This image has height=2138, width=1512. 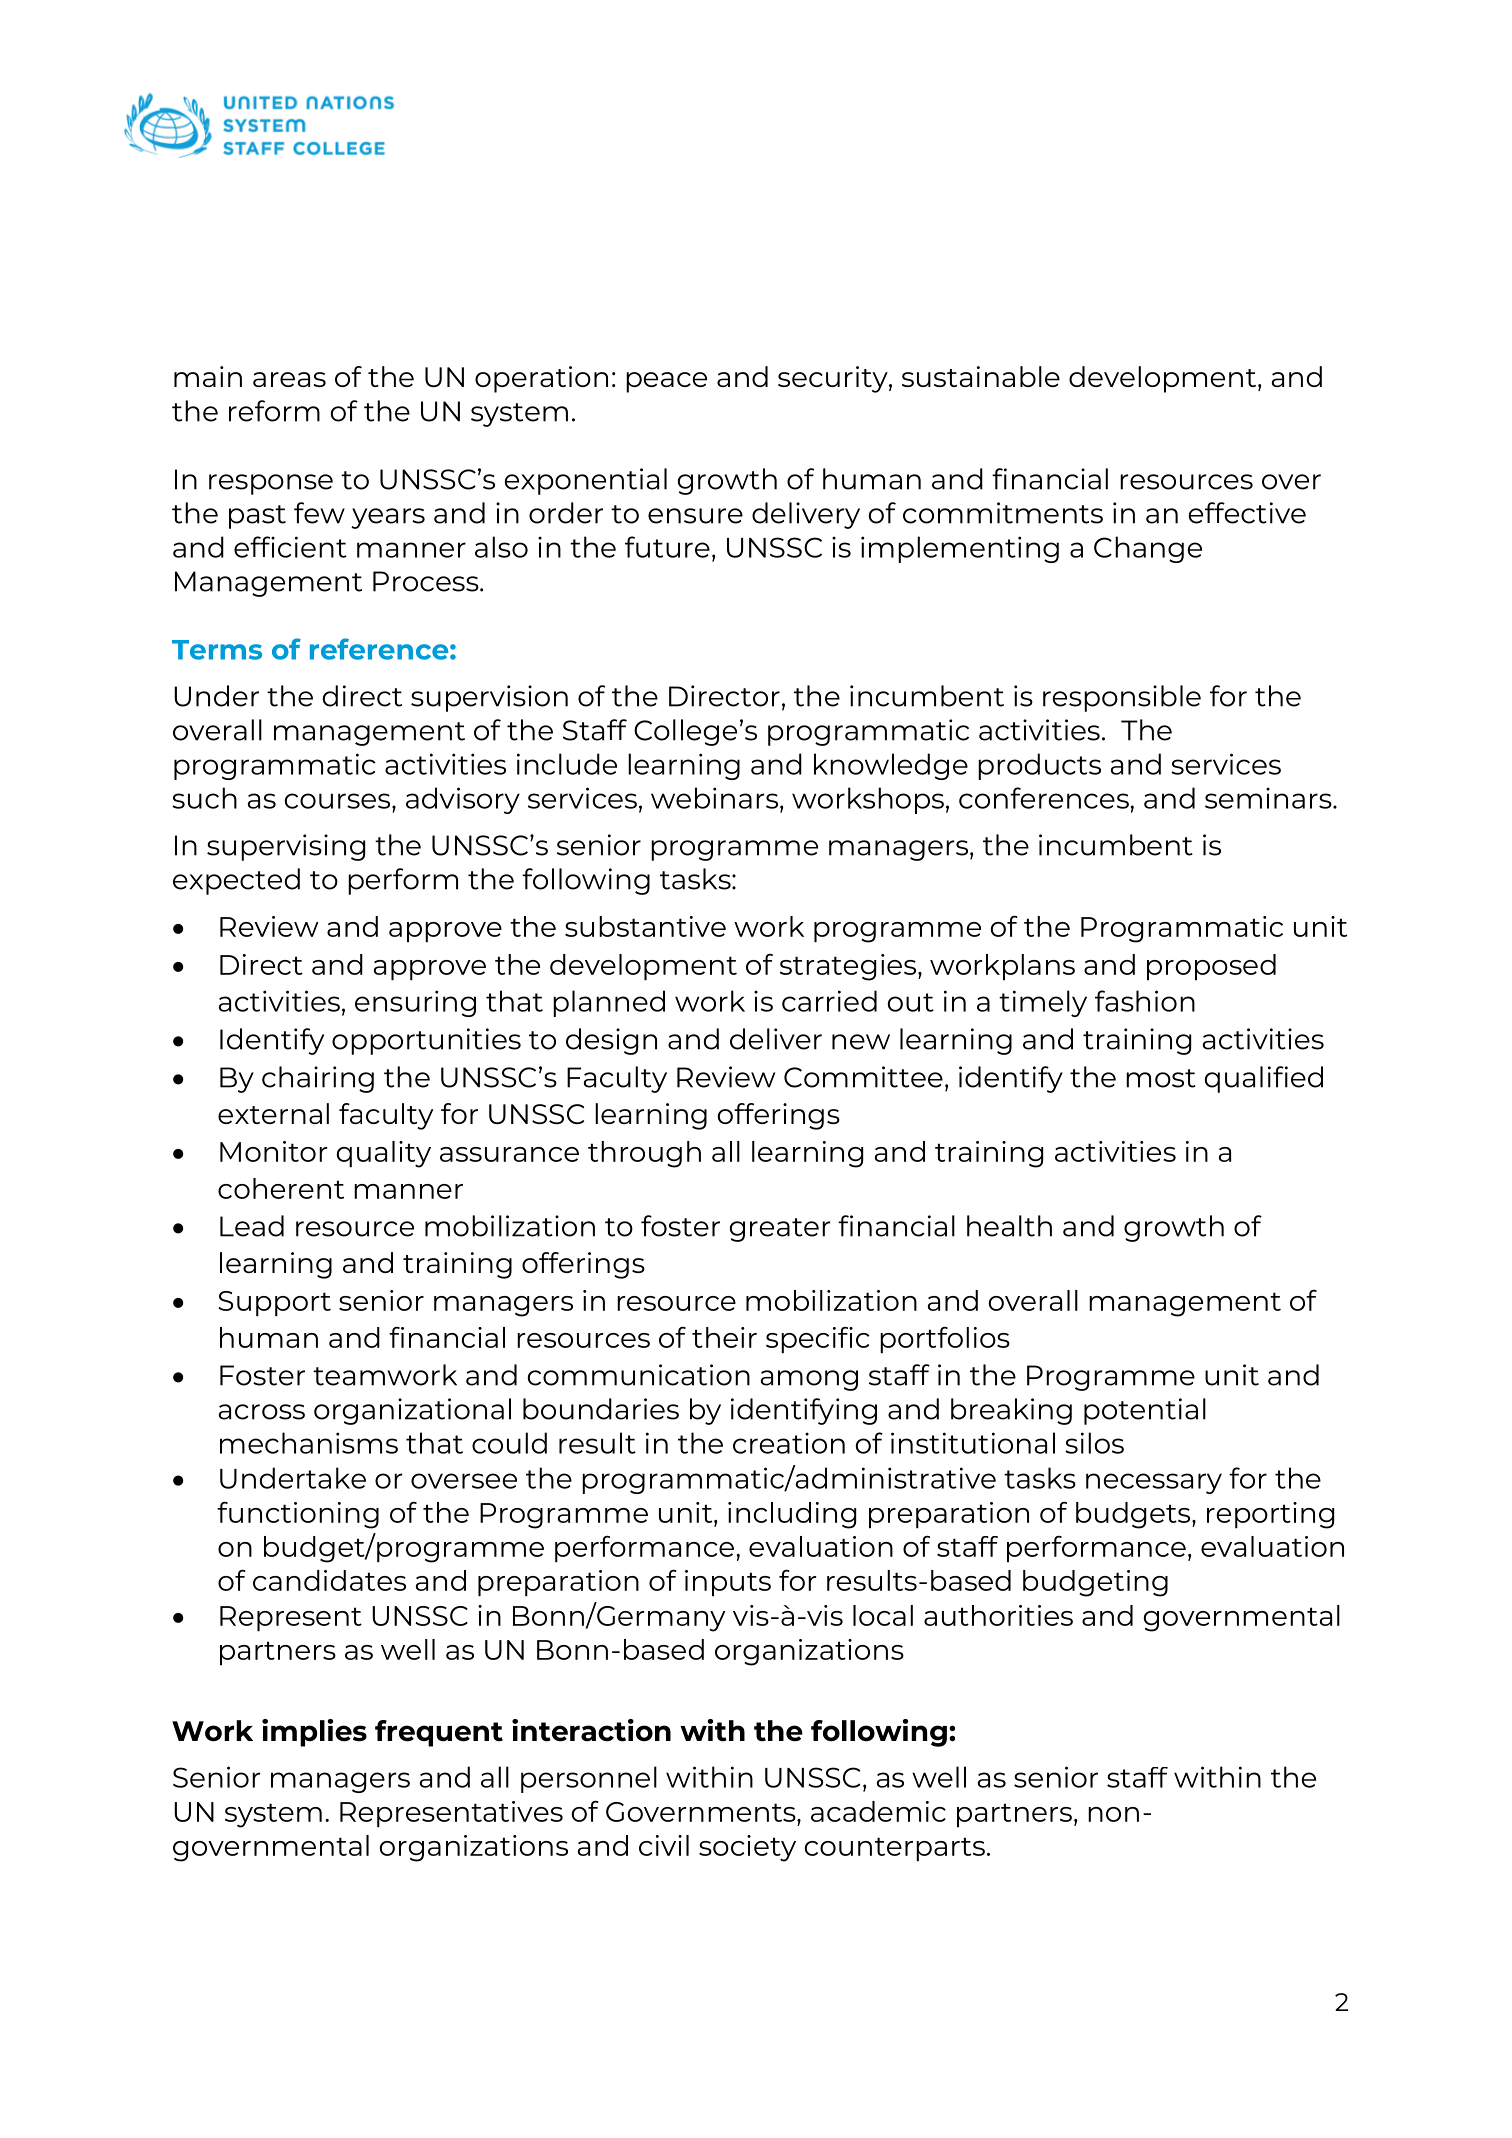 I want to click on effective, so click(x=1247, y=513).
